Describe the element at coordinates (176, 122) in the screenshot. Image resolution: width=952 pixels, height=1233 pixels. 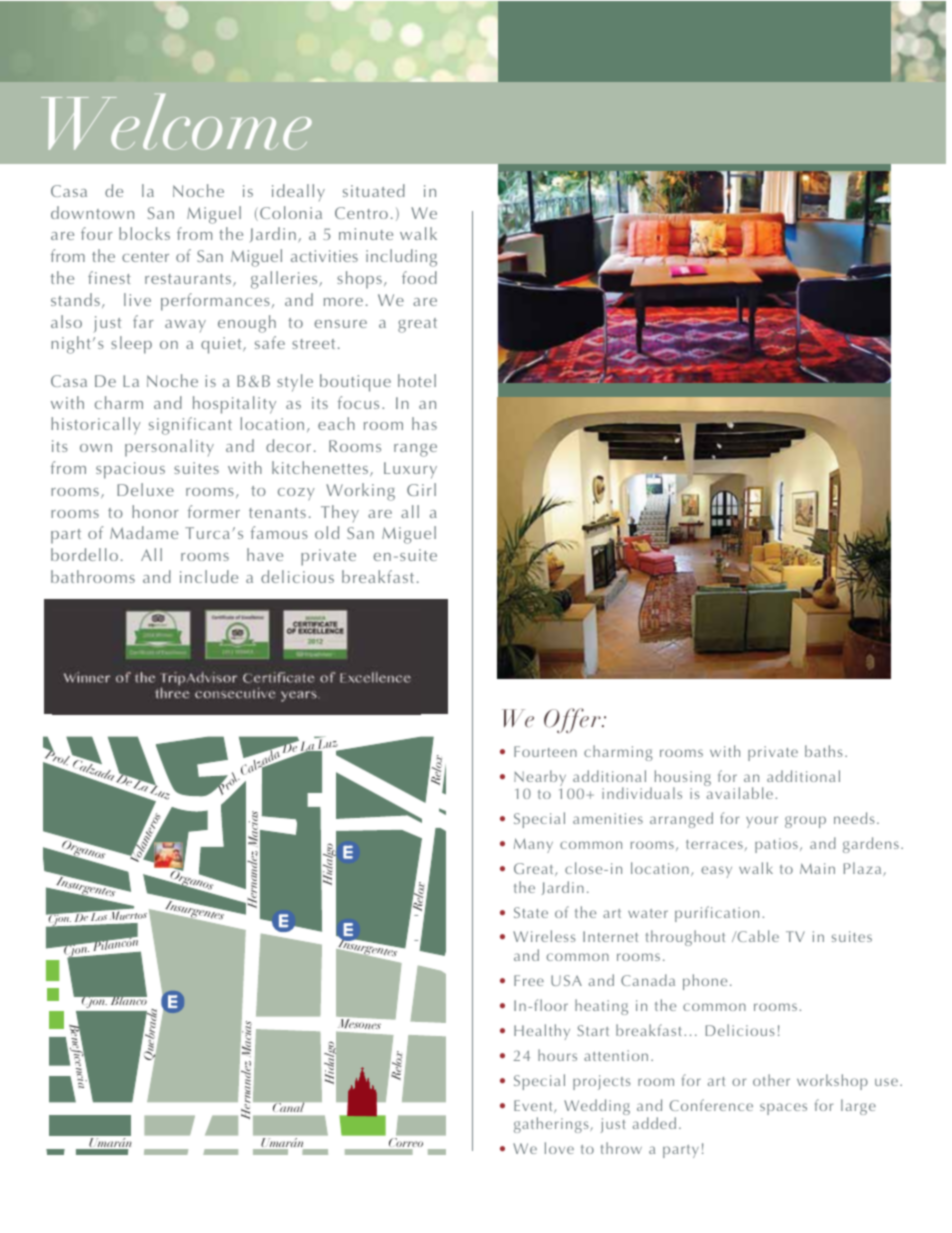
I see `Welcome` at that location.
